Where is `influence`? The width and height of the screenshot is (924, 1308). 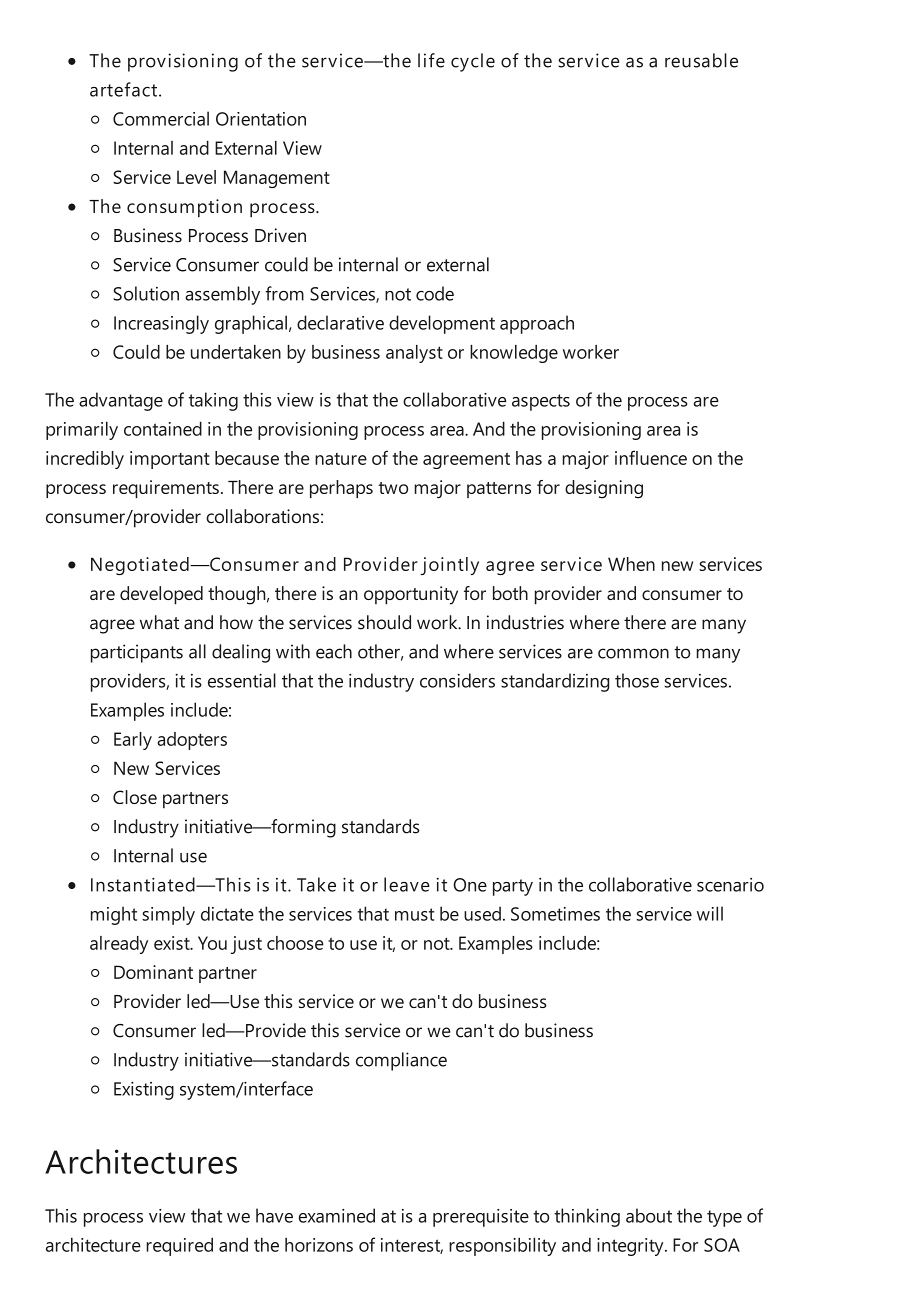 influence is located at coordinates (651, 457).
